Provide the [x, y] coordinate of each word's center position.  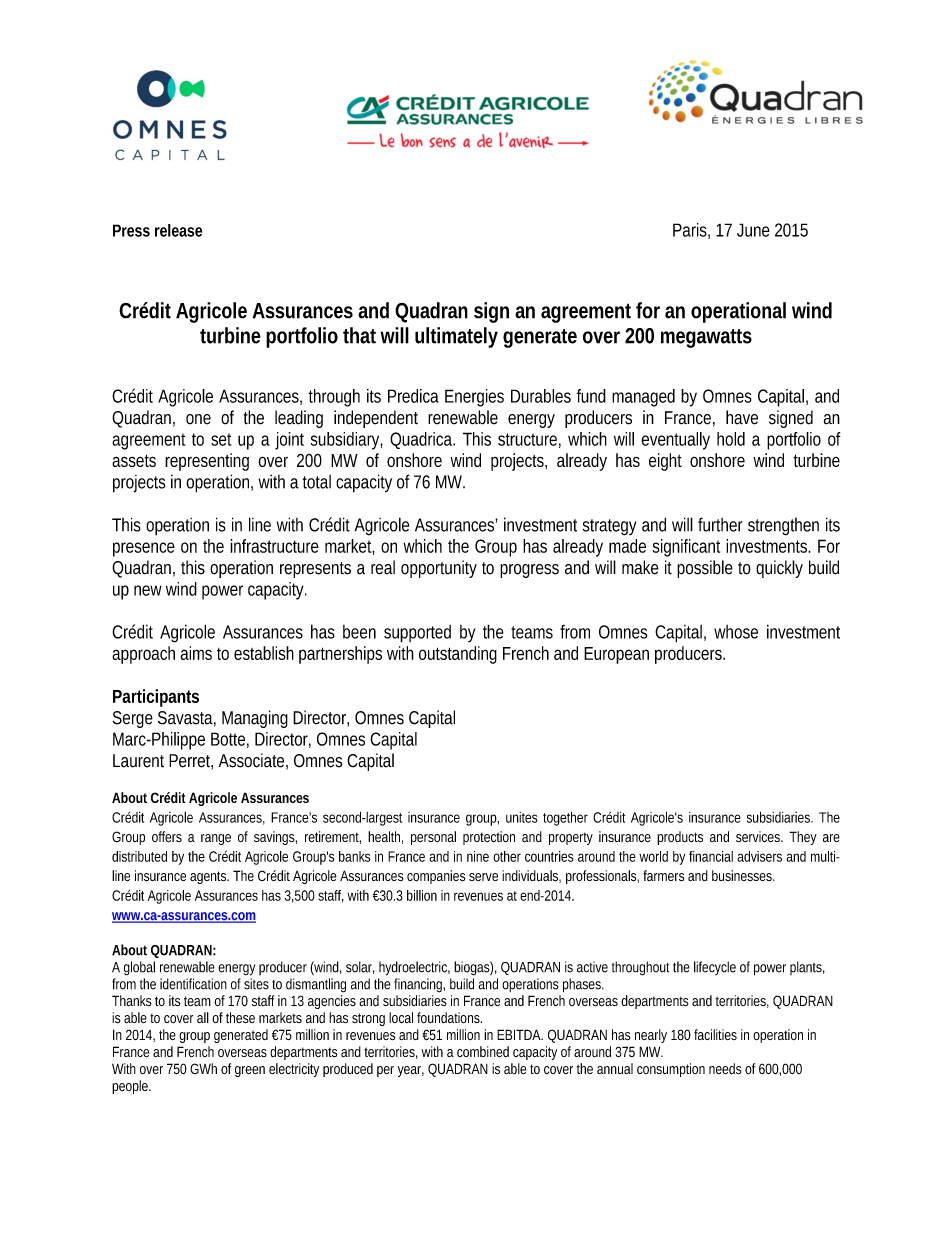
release [178, 230]
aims [196, 653]
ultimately [456, 337]
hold [731, 439]
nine [478, 856]
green [250, 1071]
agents [209, 877]
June [753, 230]
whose [736, 632]
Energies [474, 398]
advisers [759, 856]
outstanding [458, 655]
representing [207, 462]
